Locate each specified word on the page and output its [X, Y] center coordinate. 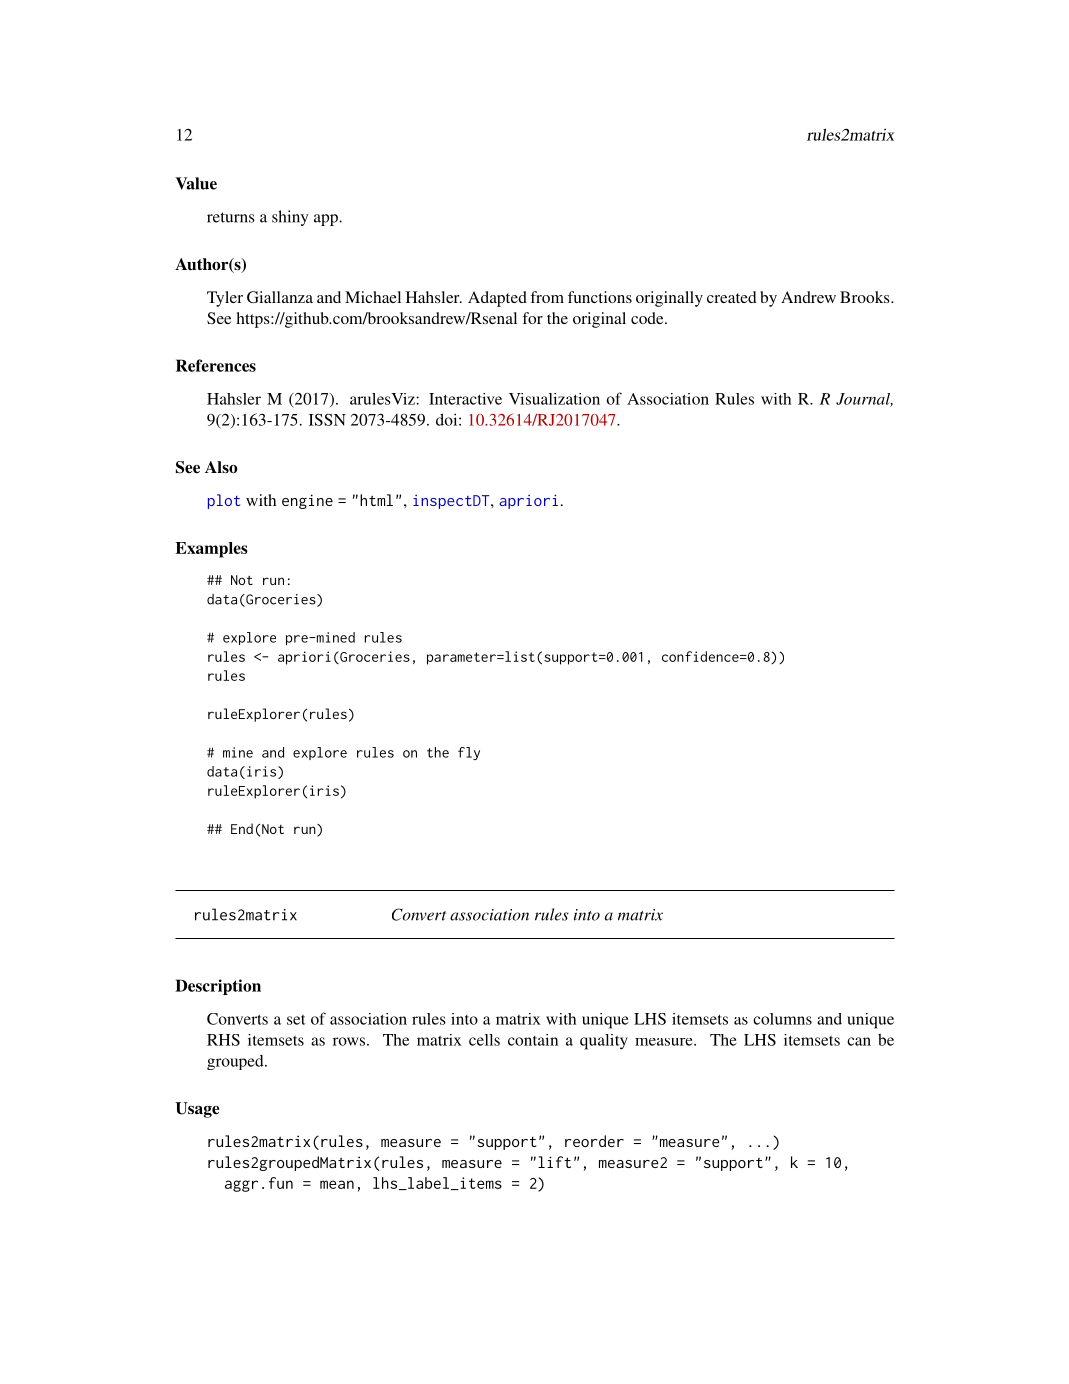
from [547, 297]
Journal [864, 400]
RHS [223, 1040]
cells [484, 1040]
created [732, 297]
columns [782, 1019]
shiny [290, 218]
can [859, 1041]
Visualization [554, 399]
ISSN [327, 419]
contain [533, 1040]
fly [469, 753]
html [376, 500]
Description [218, 987]
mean [337, 1184]
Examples [211, 550]
